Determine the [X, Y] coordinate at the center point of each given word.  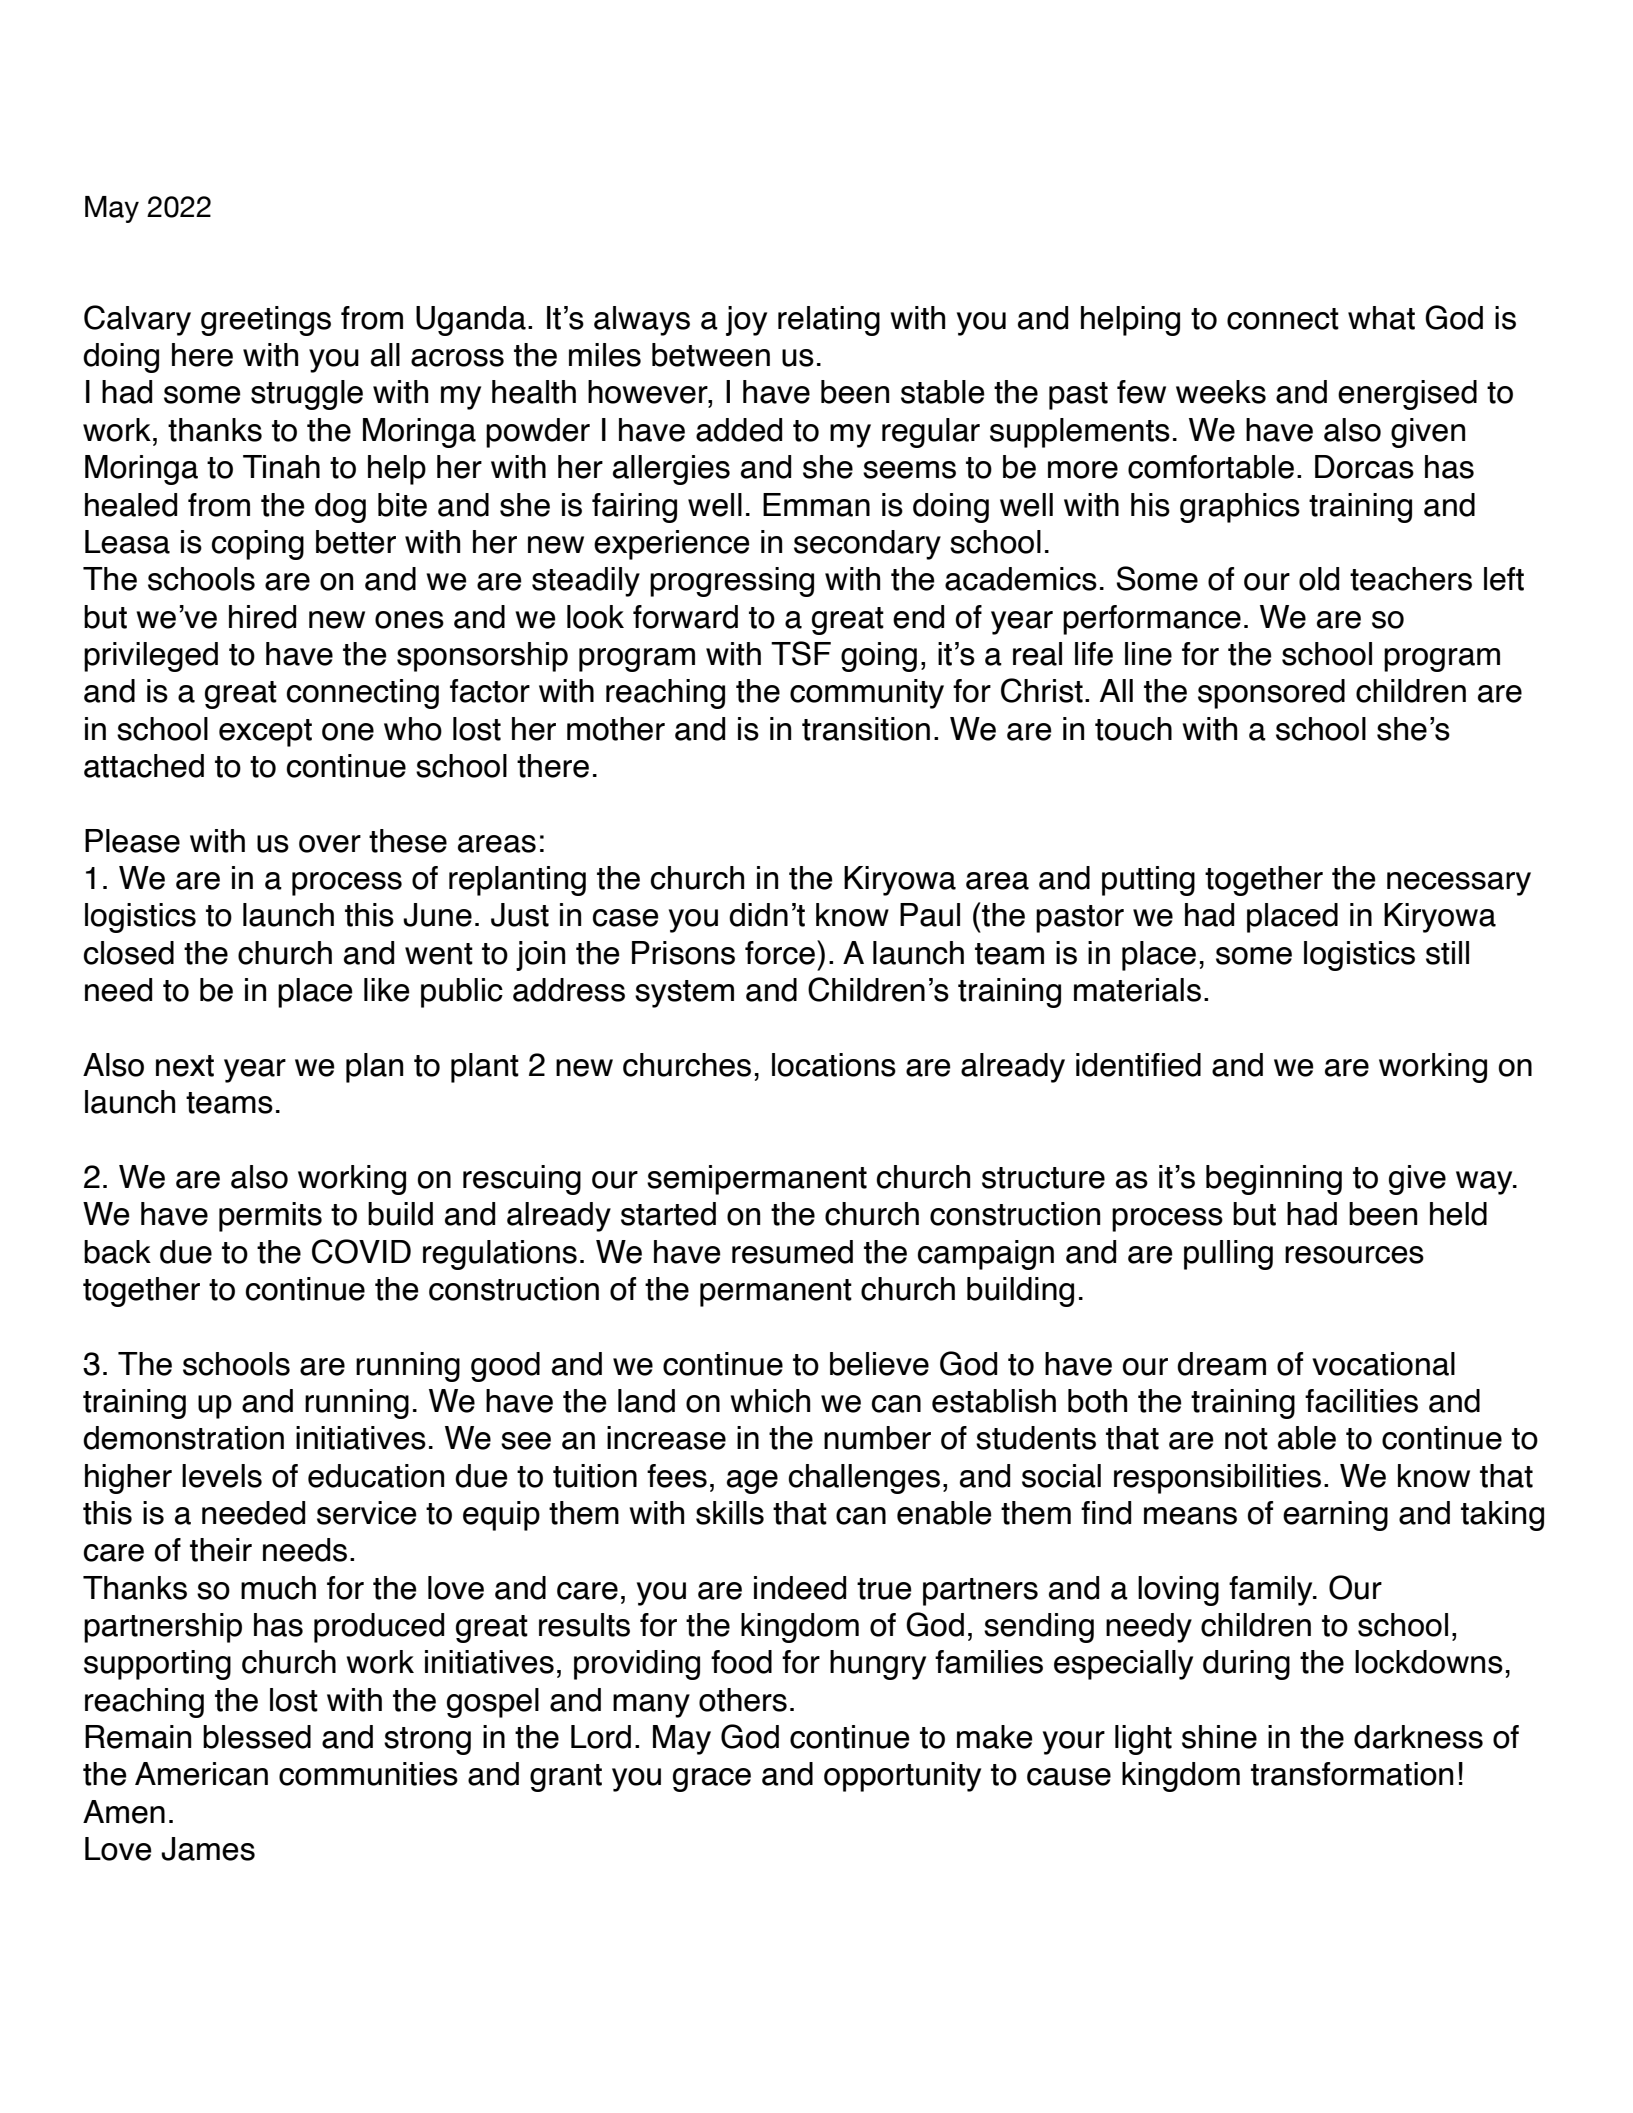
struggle [307, 395]
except [265, 733]
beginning [1274, 1180]
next [185, 1066]
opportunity [902, 1777]
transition [866, 729]
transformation [1352, 1774]
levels [222, 1476]
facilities [1361, 1401]
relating [829, 321]
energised [1407, 395]
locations [834, 1065]
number [877, 1438]
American [201, 1774]
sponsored [1271, 694]
